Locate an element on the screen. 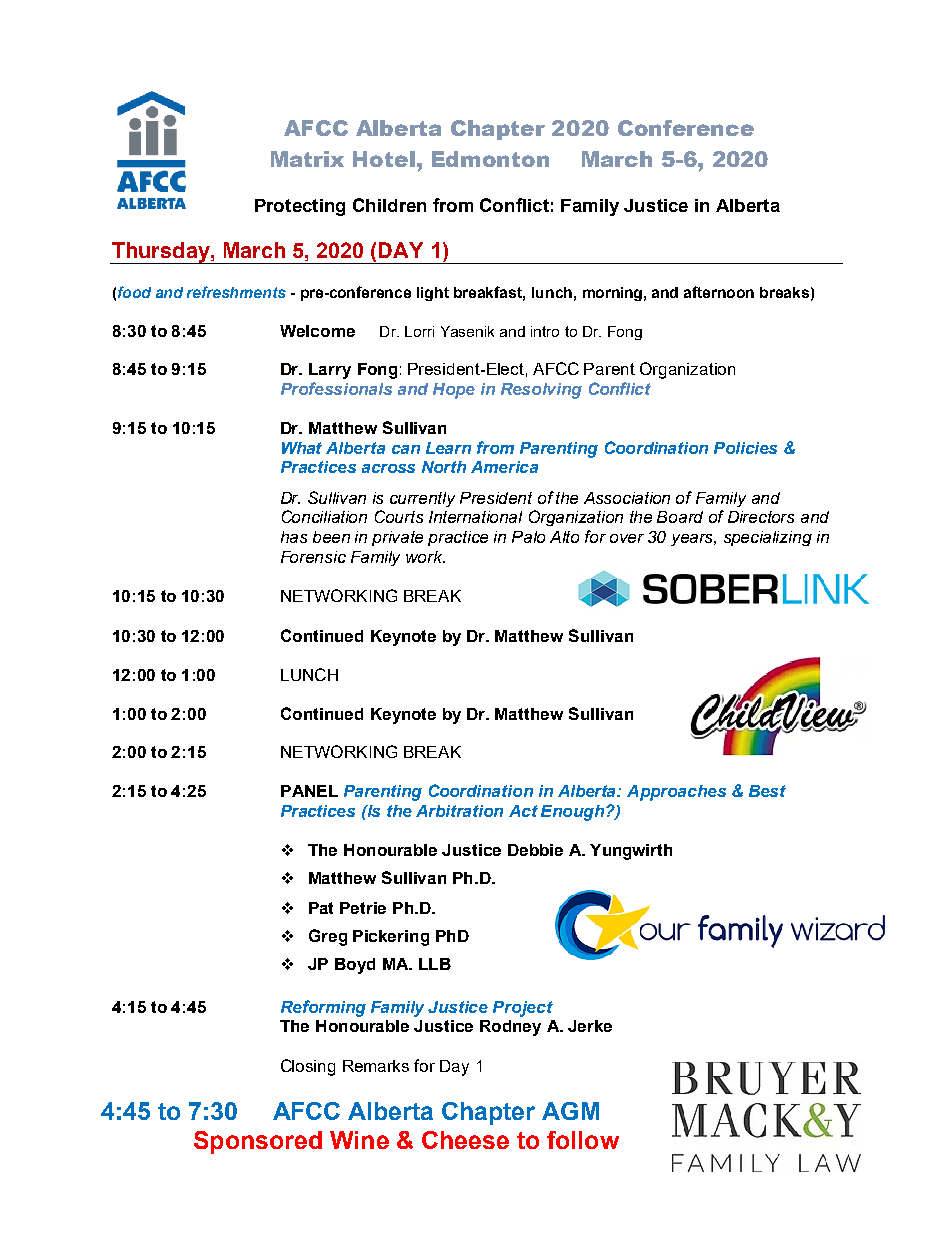  Approaches is located at coordinates (676, 793).
